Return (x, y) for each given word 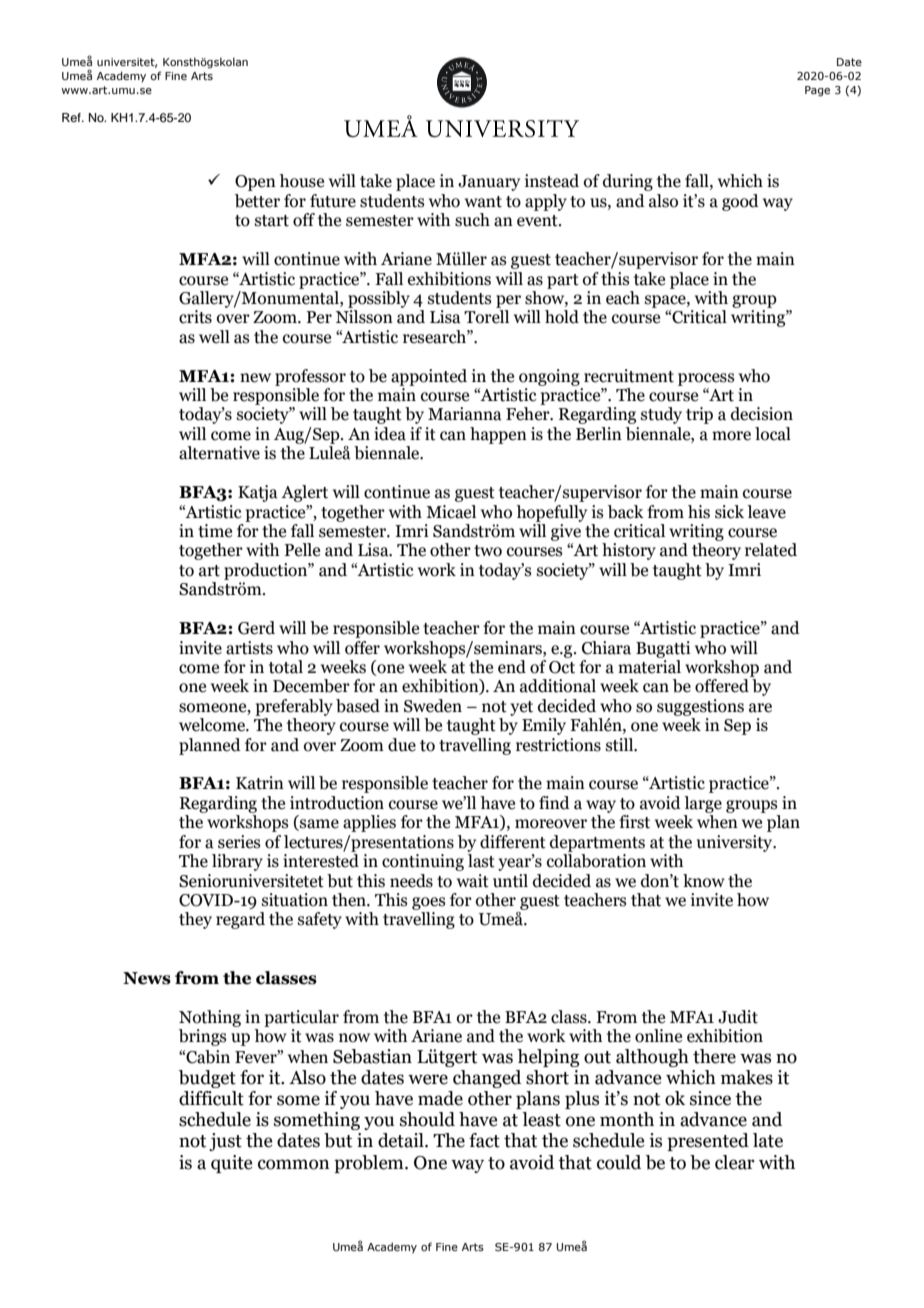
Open (255, 183)
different (513, 842)
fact (484, 1140)
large (703, 804)
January (489, 183)
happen (498, 435)
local (773, 434)
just (225, 1142)
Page (817, 91)
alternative (219, 453)
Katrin (260, 783)
